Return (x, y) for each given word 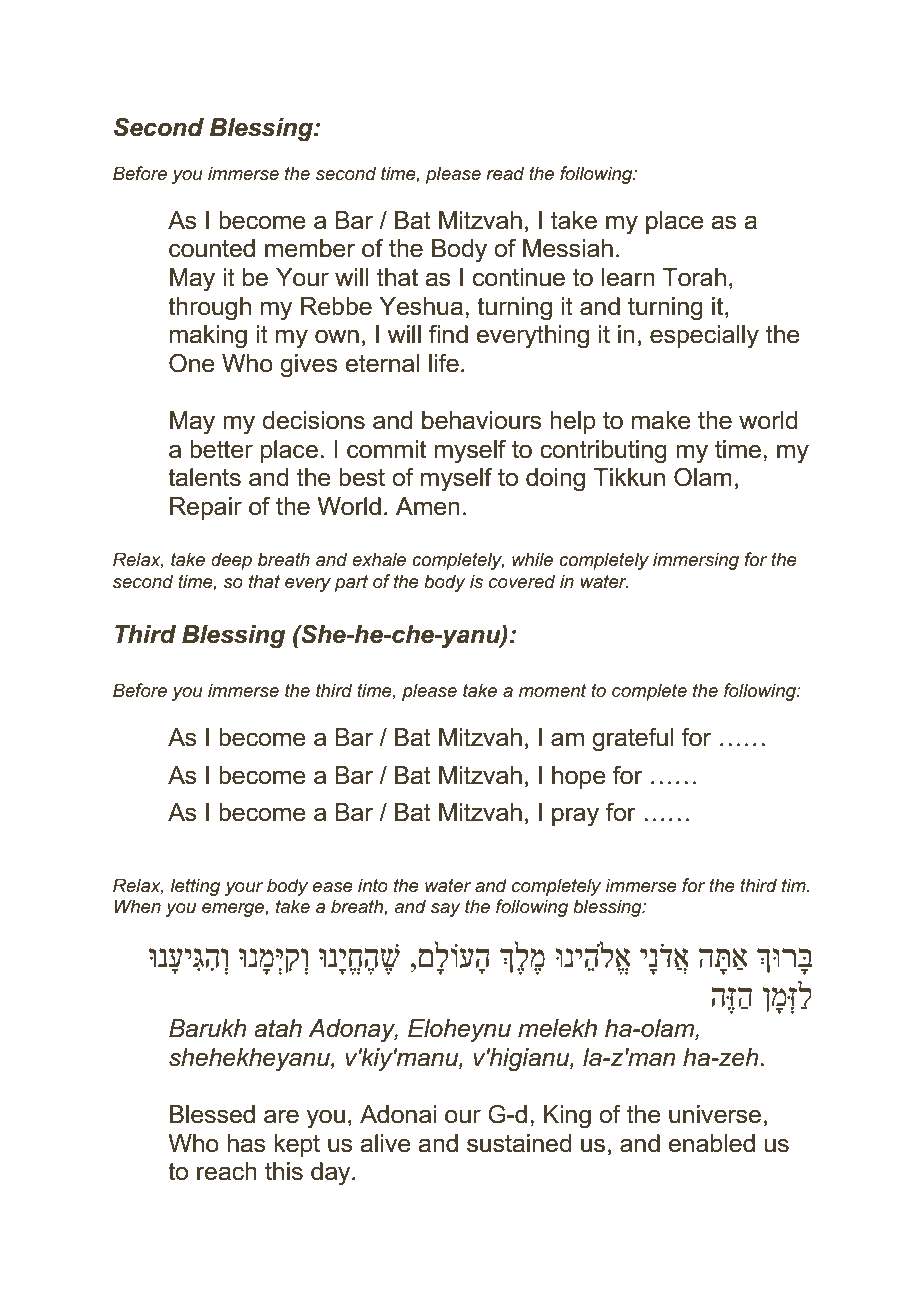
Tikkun (629, 477)
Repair (206, 508)
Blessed (212, 1114)
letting (195, 887)
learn (628, 277)
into (373, 885)
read (505, 173)
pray (575, 817)
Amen (428, 506)
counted (212, 248)
